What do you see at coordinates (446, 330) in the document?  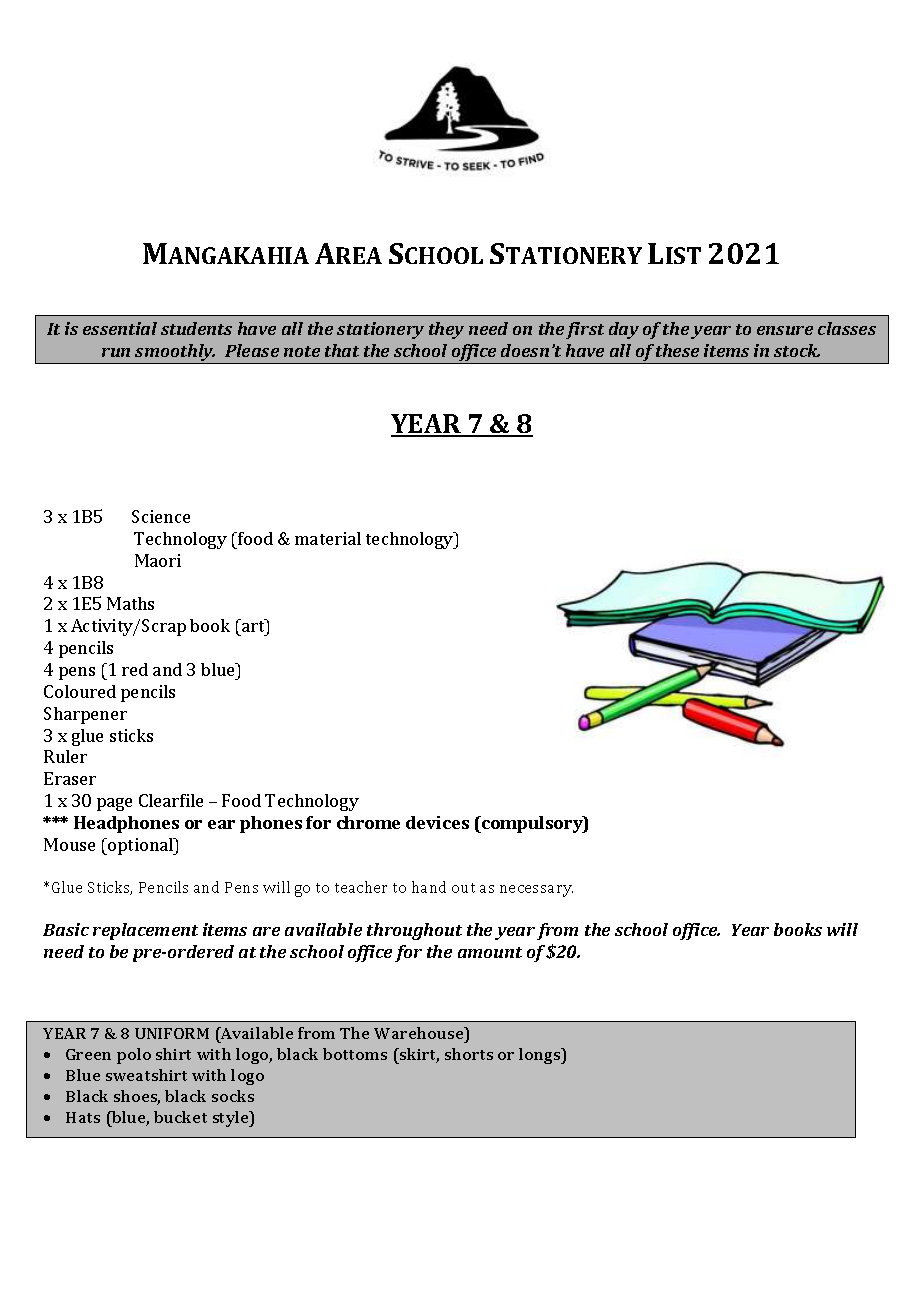 I see `they` at bounding box center [446, 330].
